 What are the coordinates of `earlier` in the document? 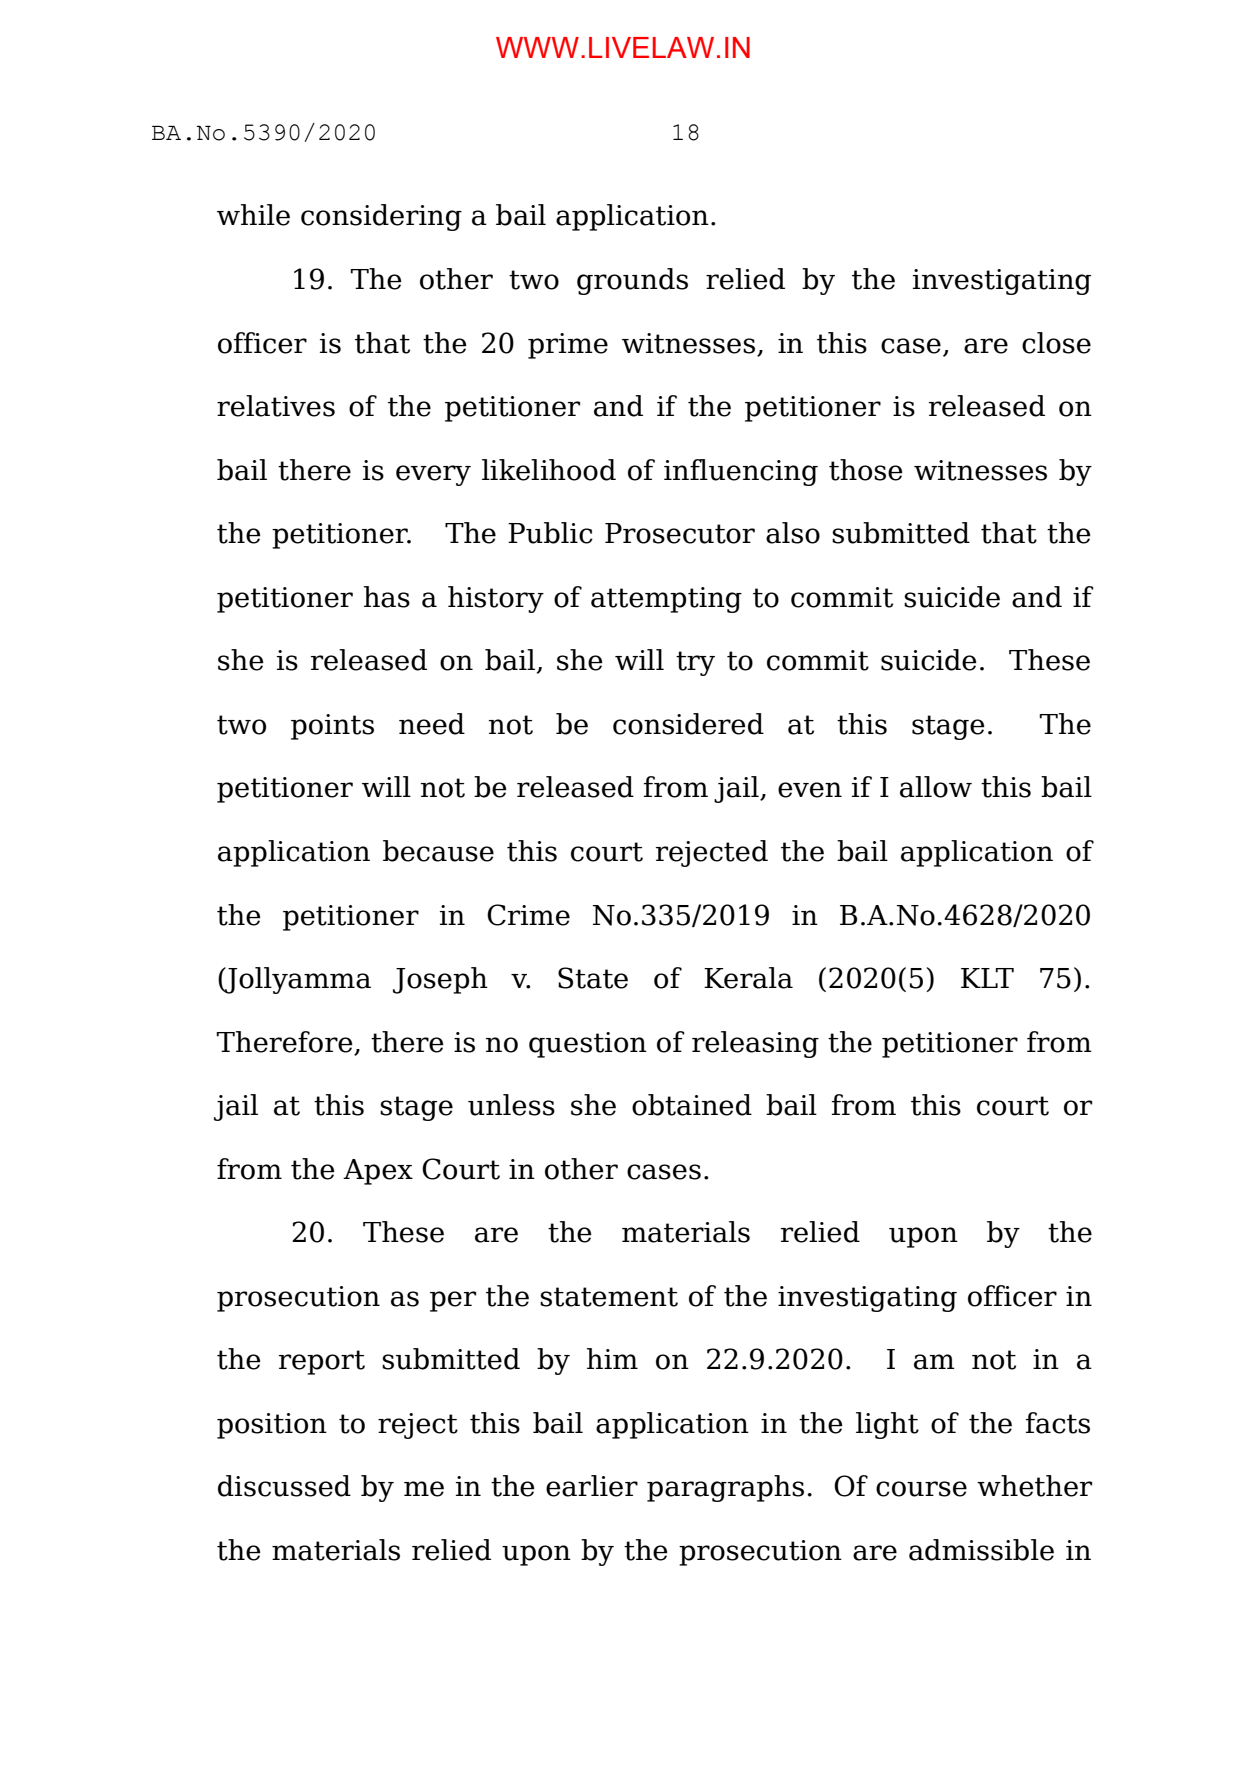 It's located at (592, 1486).
